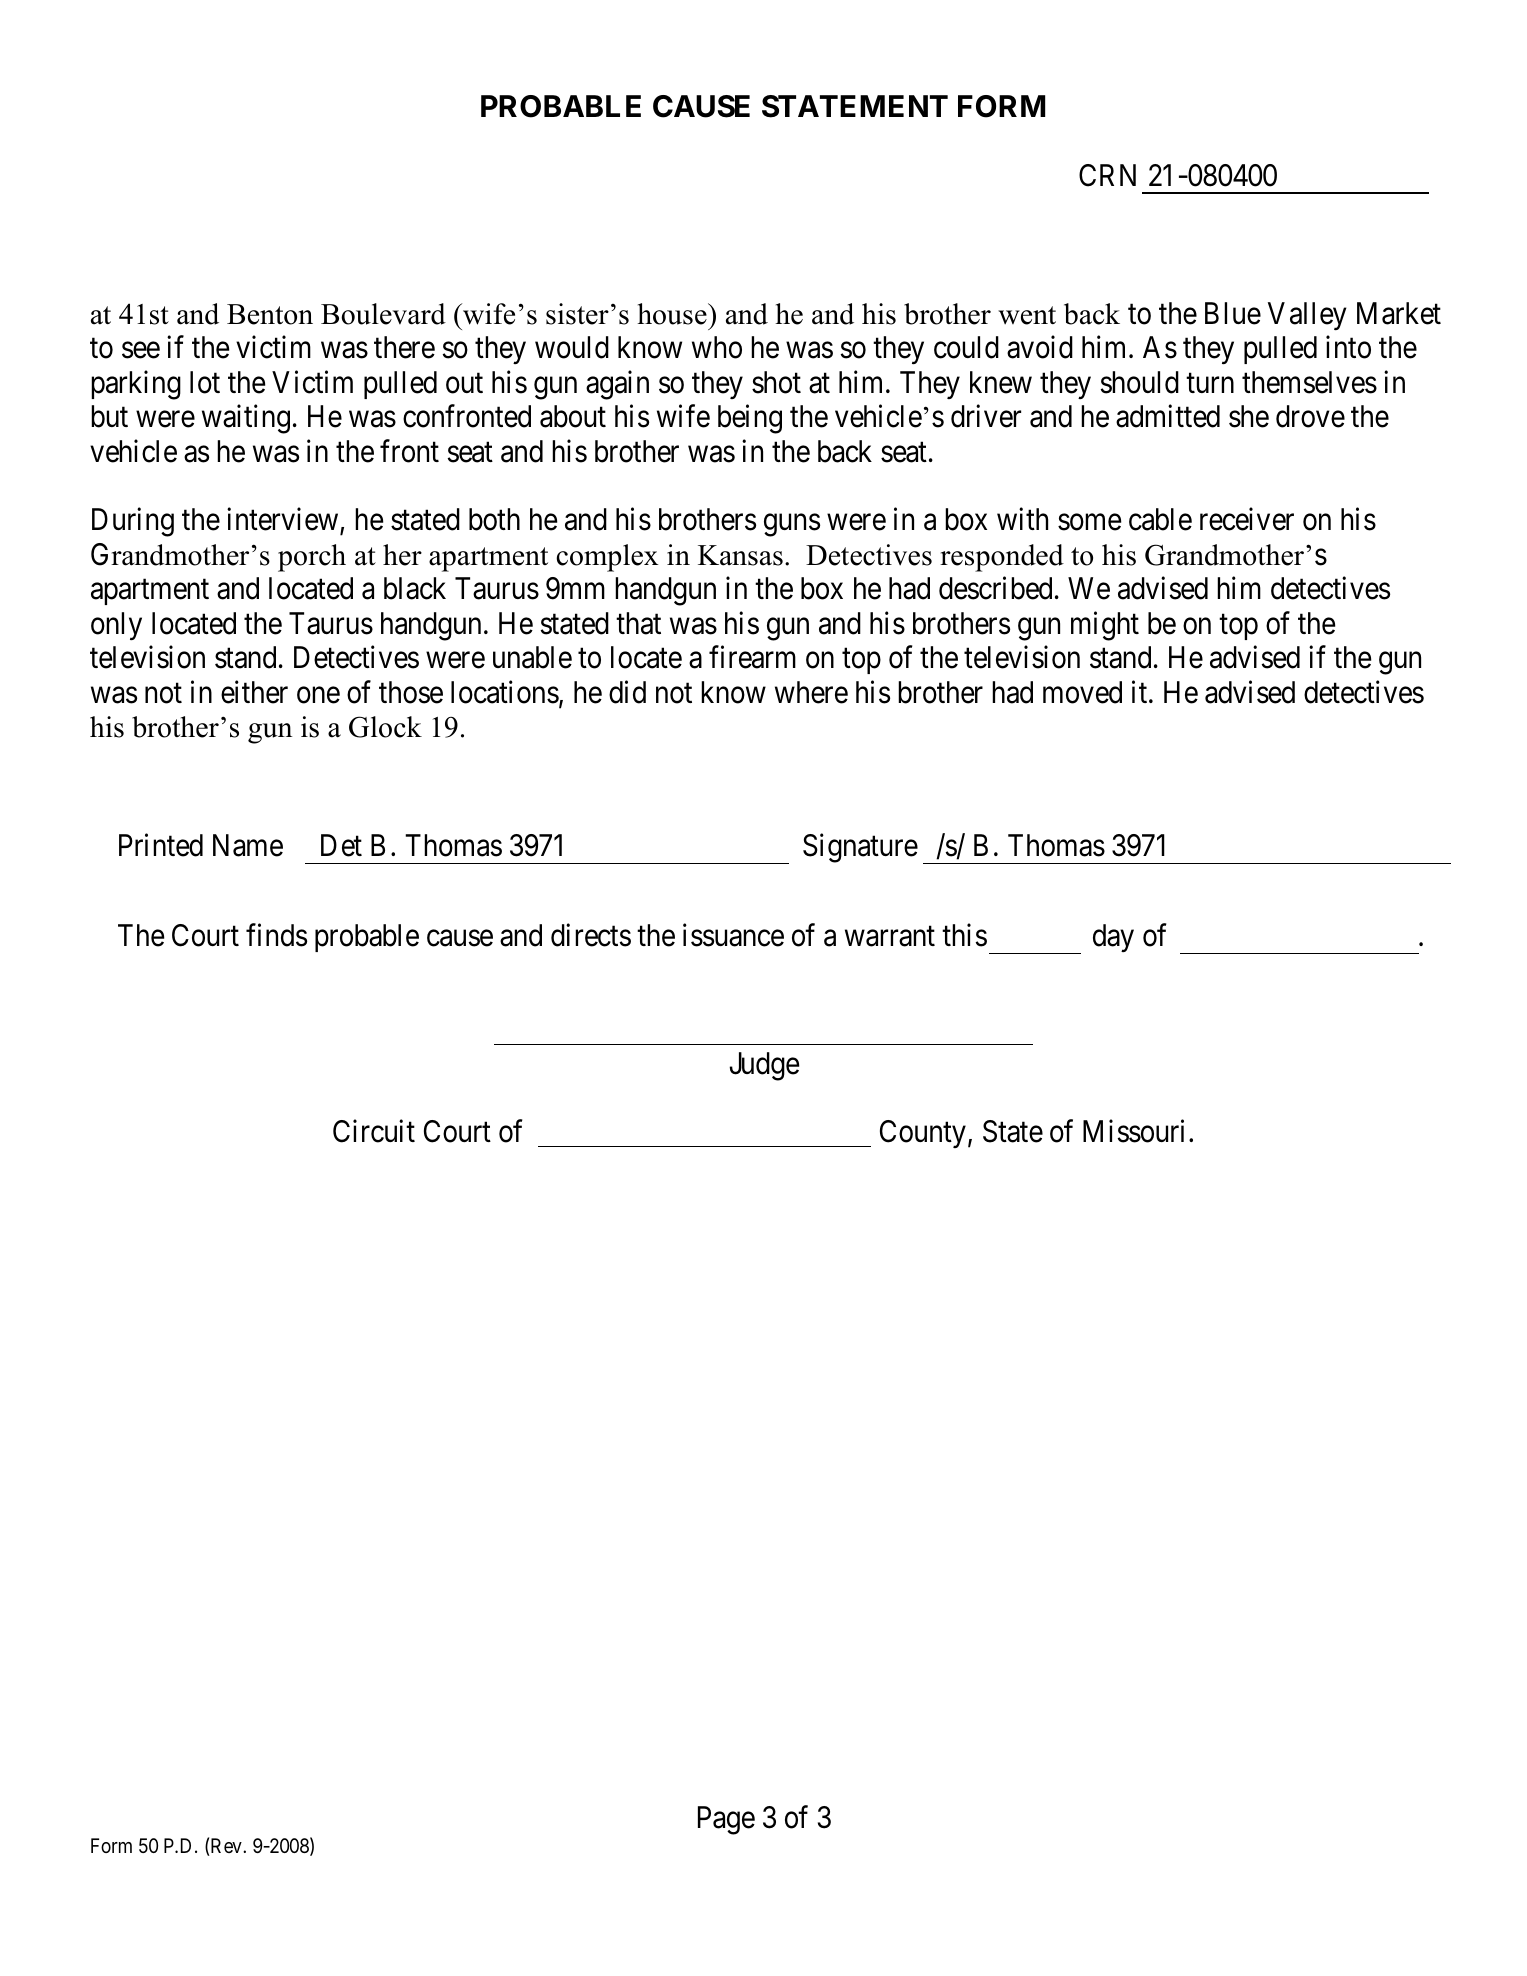  I want to click on who, so click(717, 347).
